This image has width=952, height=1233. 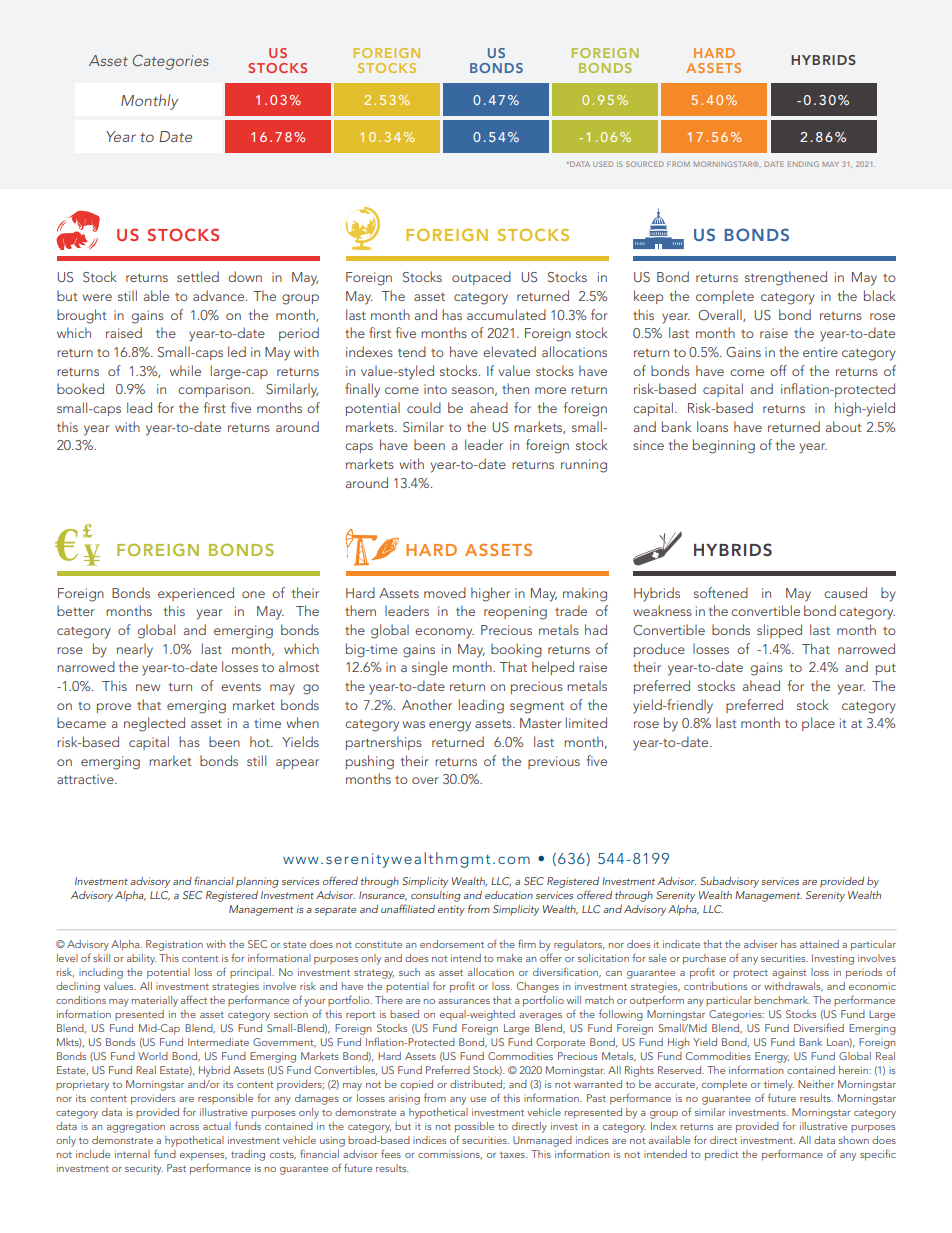 I want to click on single, so click(x=430, y=668).
